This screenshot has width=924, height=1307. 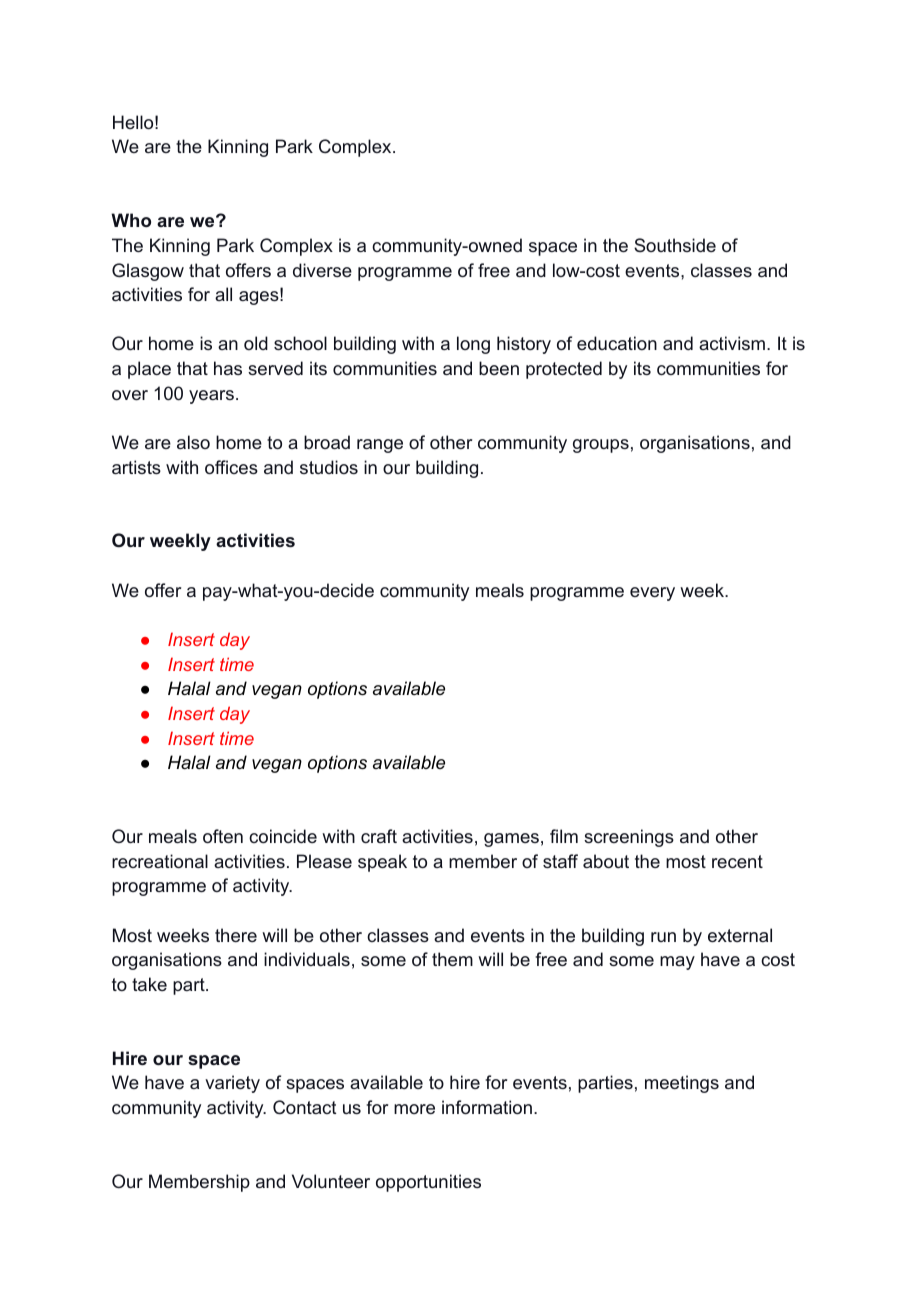 I want to click on offices, so click(x=231, y=467).
